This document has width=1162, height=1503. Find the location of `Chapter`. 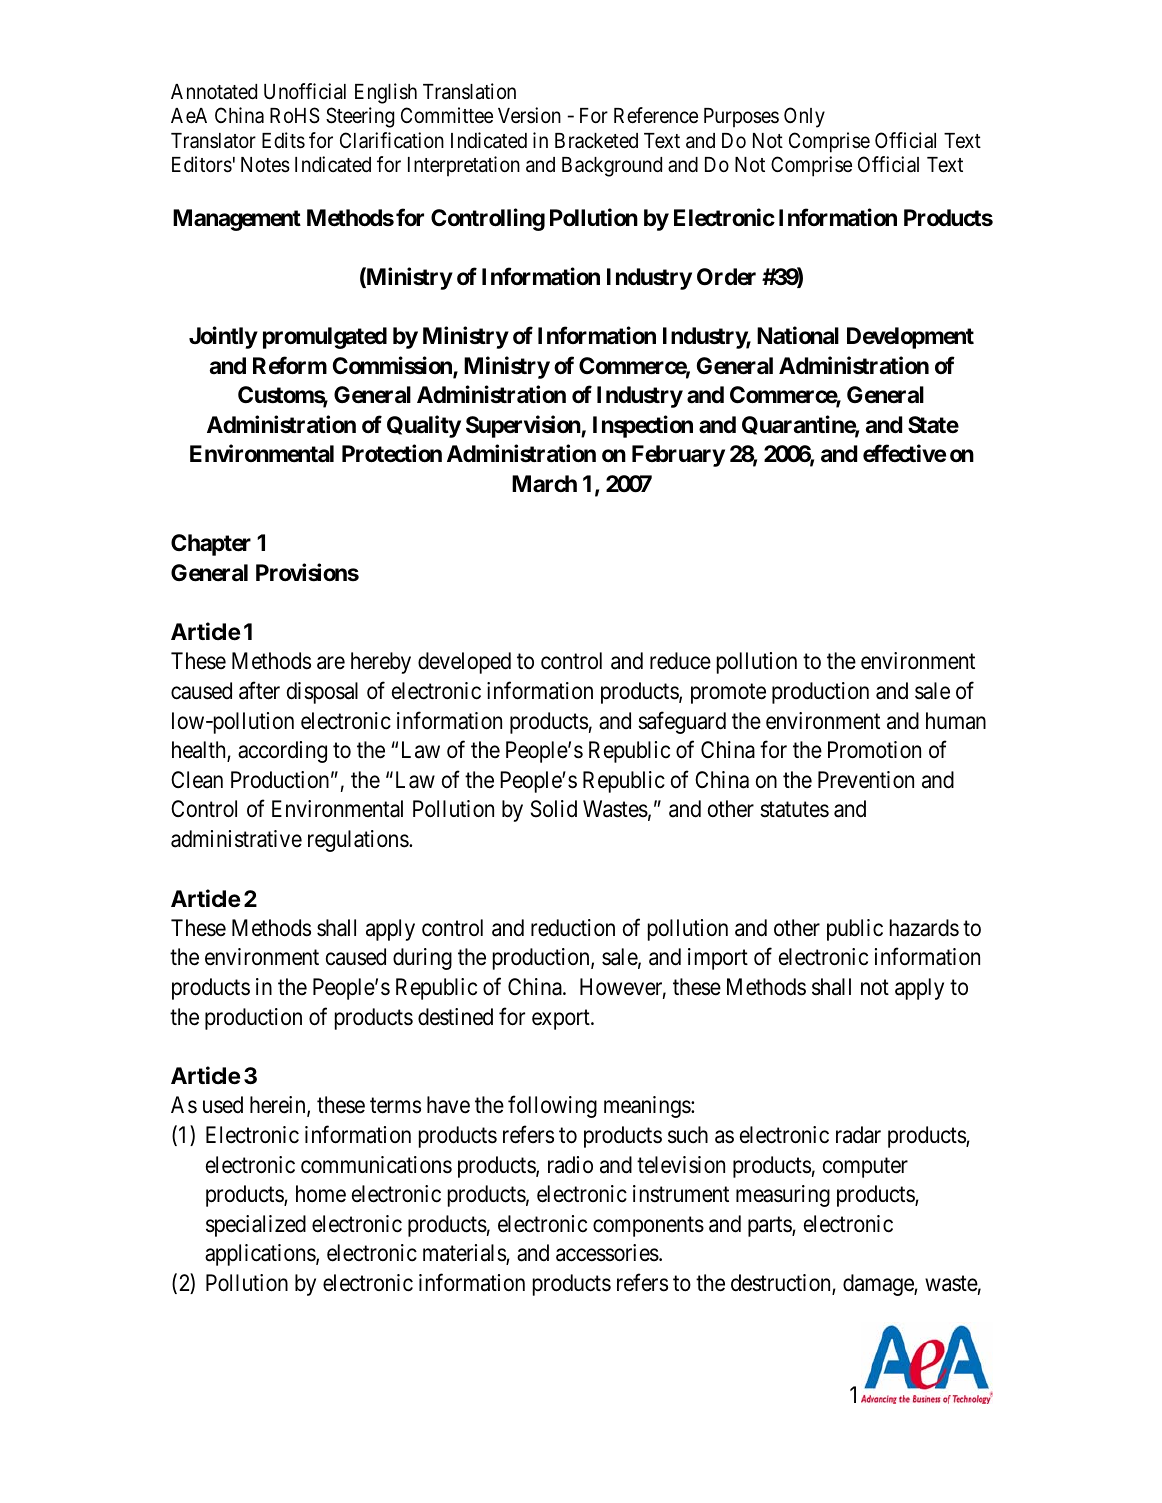

Chapter is located at coordinates (211, 545).
